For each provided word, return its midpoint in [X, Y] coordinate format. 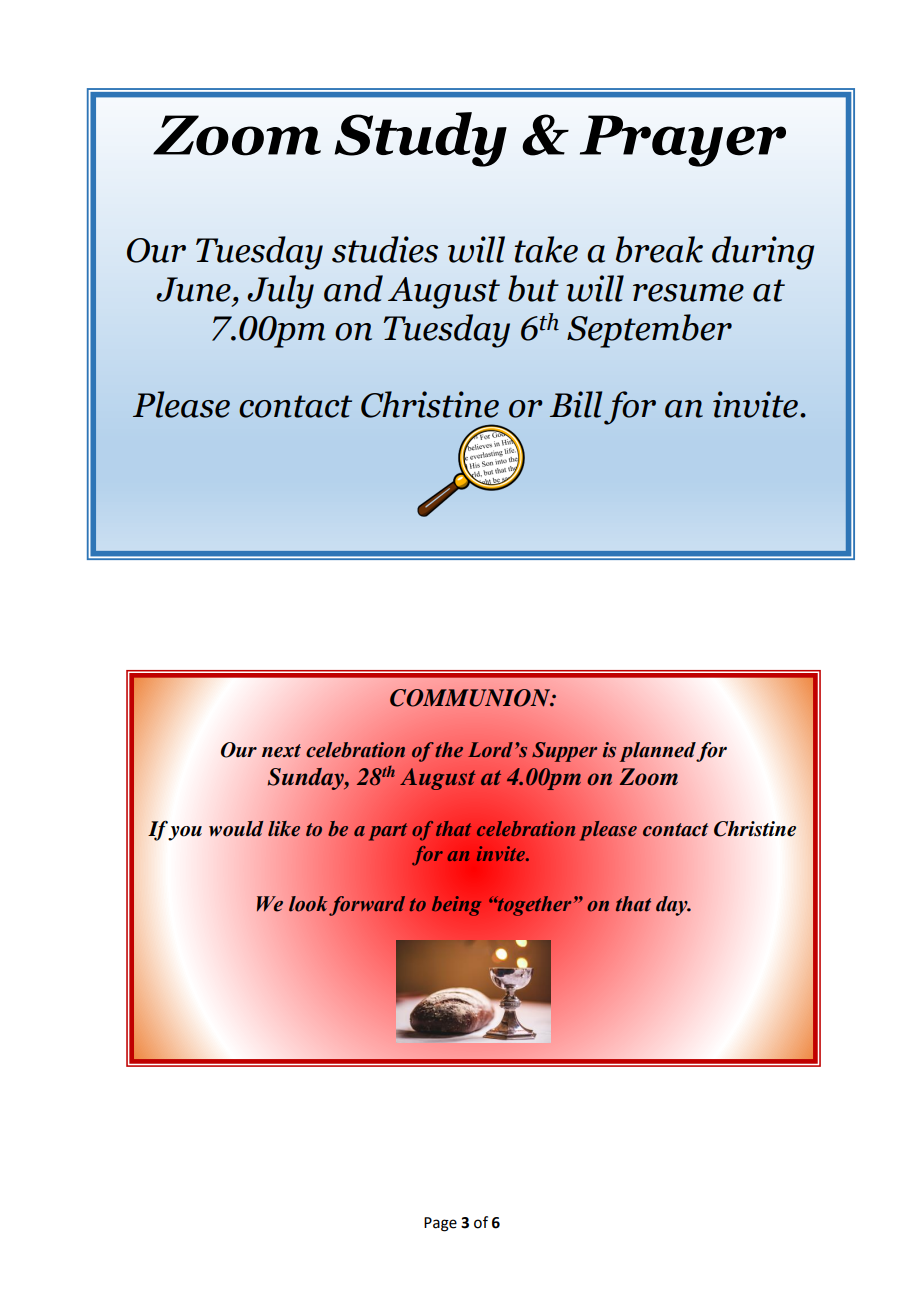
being [456, 906]
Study [421, 139]
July [280, 292]
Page [440, 1224]
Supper [564, 752]
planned [658, 752]
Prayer [683, 141]
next [281, 751]
